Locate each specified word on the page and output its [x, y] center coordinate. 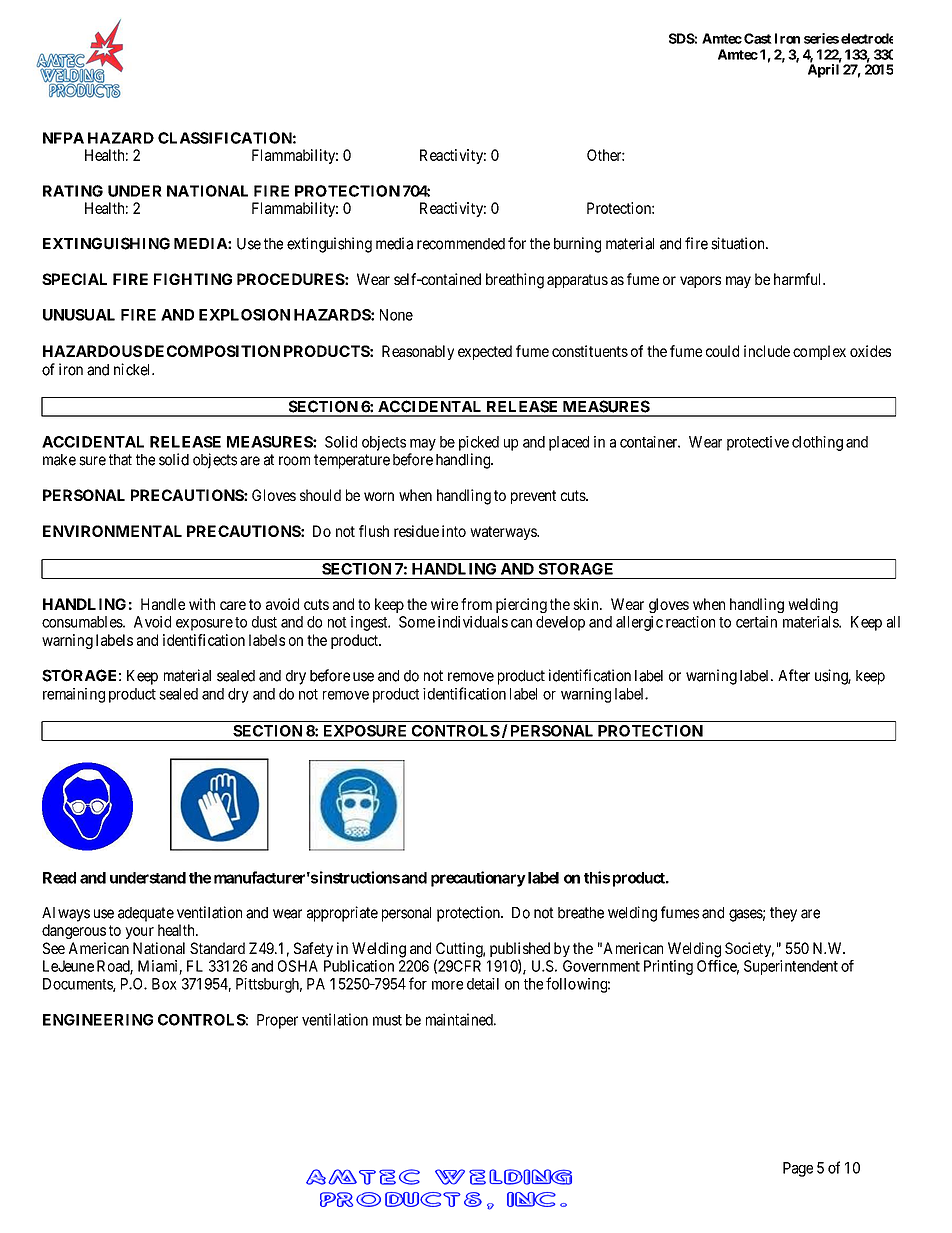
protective [758, 443]
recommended [461, 244]
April [823, 71]
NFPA [63, 138]
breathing [515, 281]
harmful [799, 279]
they [783, 914]
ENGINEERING [98, 1020]
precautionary [478, 879]
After [794, 675]
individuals [473, 622]
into [454, 531]
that [120, 460]
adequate [146, 914]
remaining [74, 695]
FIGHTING [193, 279]
